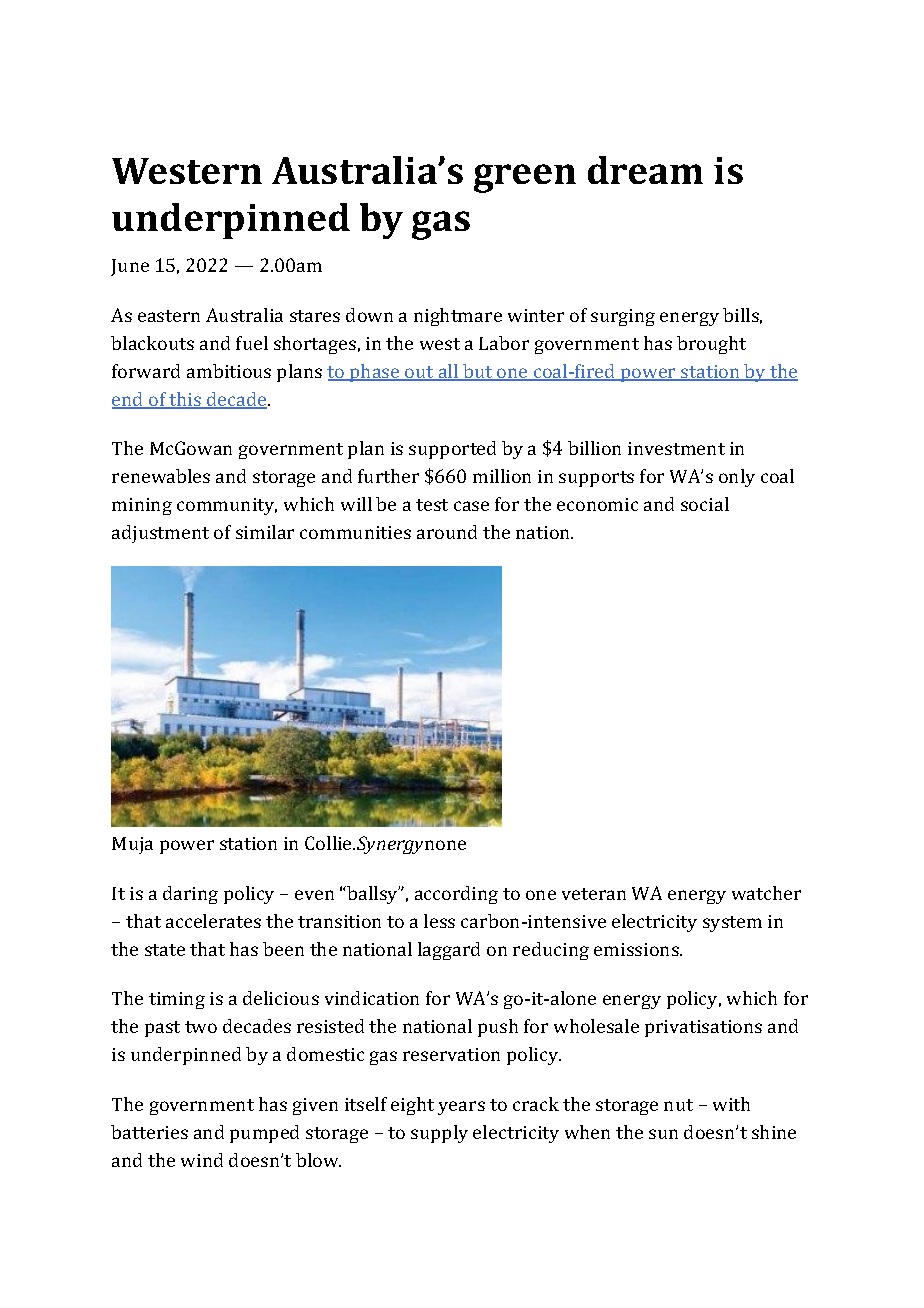 Image resolution: width=924 pixels, height=1308 pixels. Describe the element at coordinates (190, 895) in the screenshot. I see `daring` at that location.
